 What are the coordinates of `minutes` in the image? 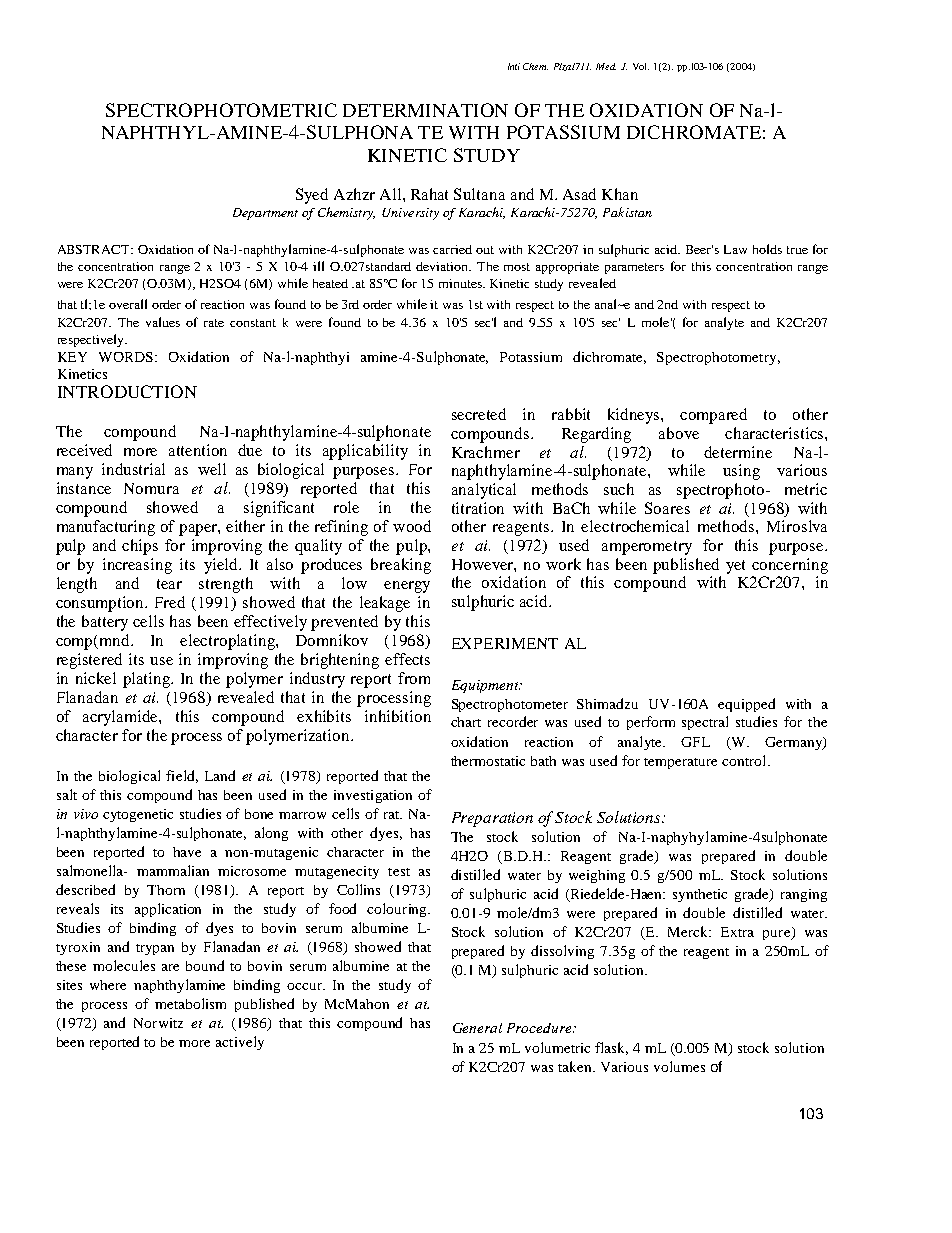 It's located at (462, 283).
